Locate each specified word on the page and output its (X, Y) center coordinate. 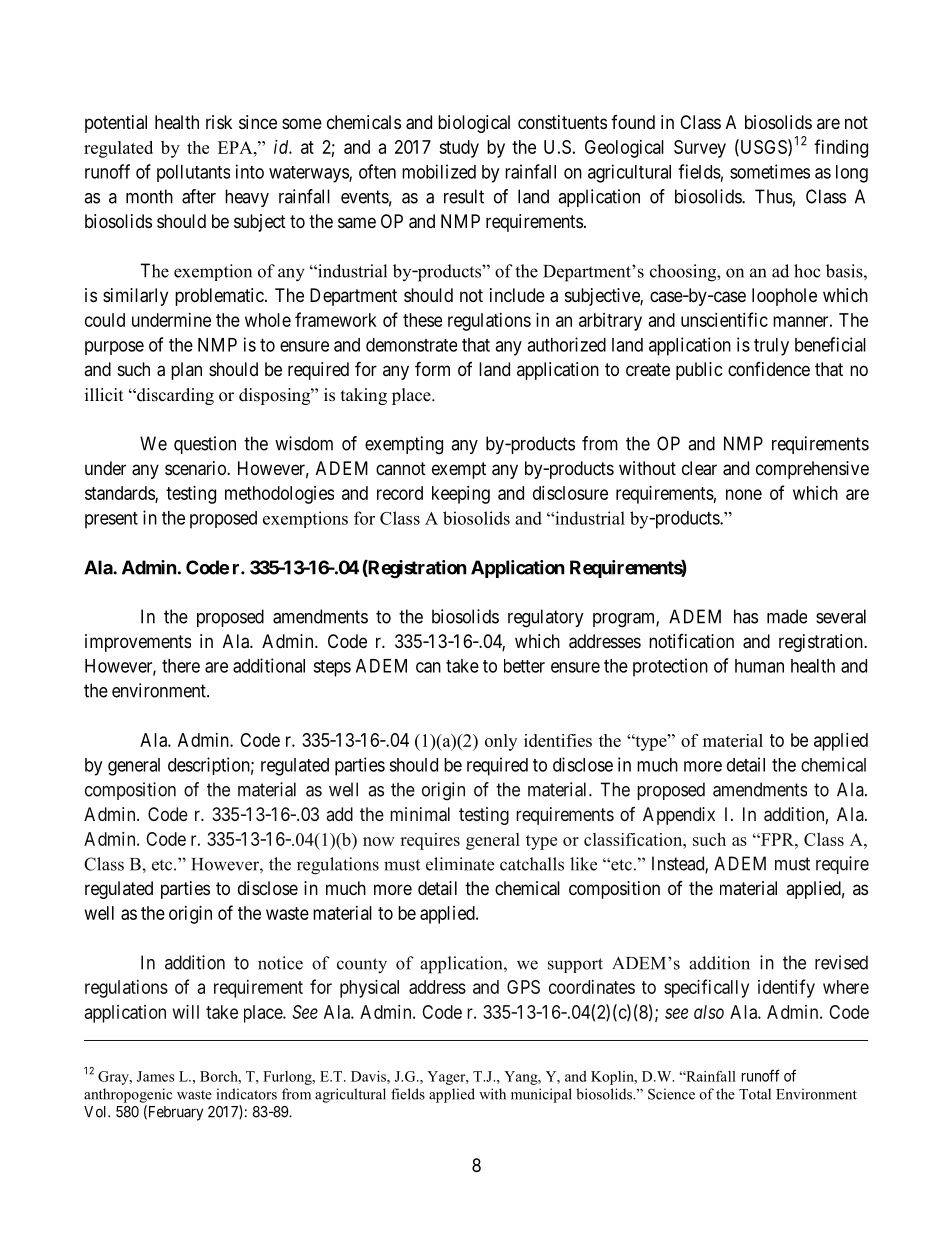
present (111, 520)
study (459, 149)
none (744, 494)
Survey (700, 149)
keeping (461, 495)
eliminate (460, 864)
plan (186, 371)
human (759, 666)
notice (280, 963)
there (181, 666)
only (501, 742)
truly (771, 347)
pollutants (193, 173)
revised (841, 962)
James (155, 1076)
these (422, 320)
